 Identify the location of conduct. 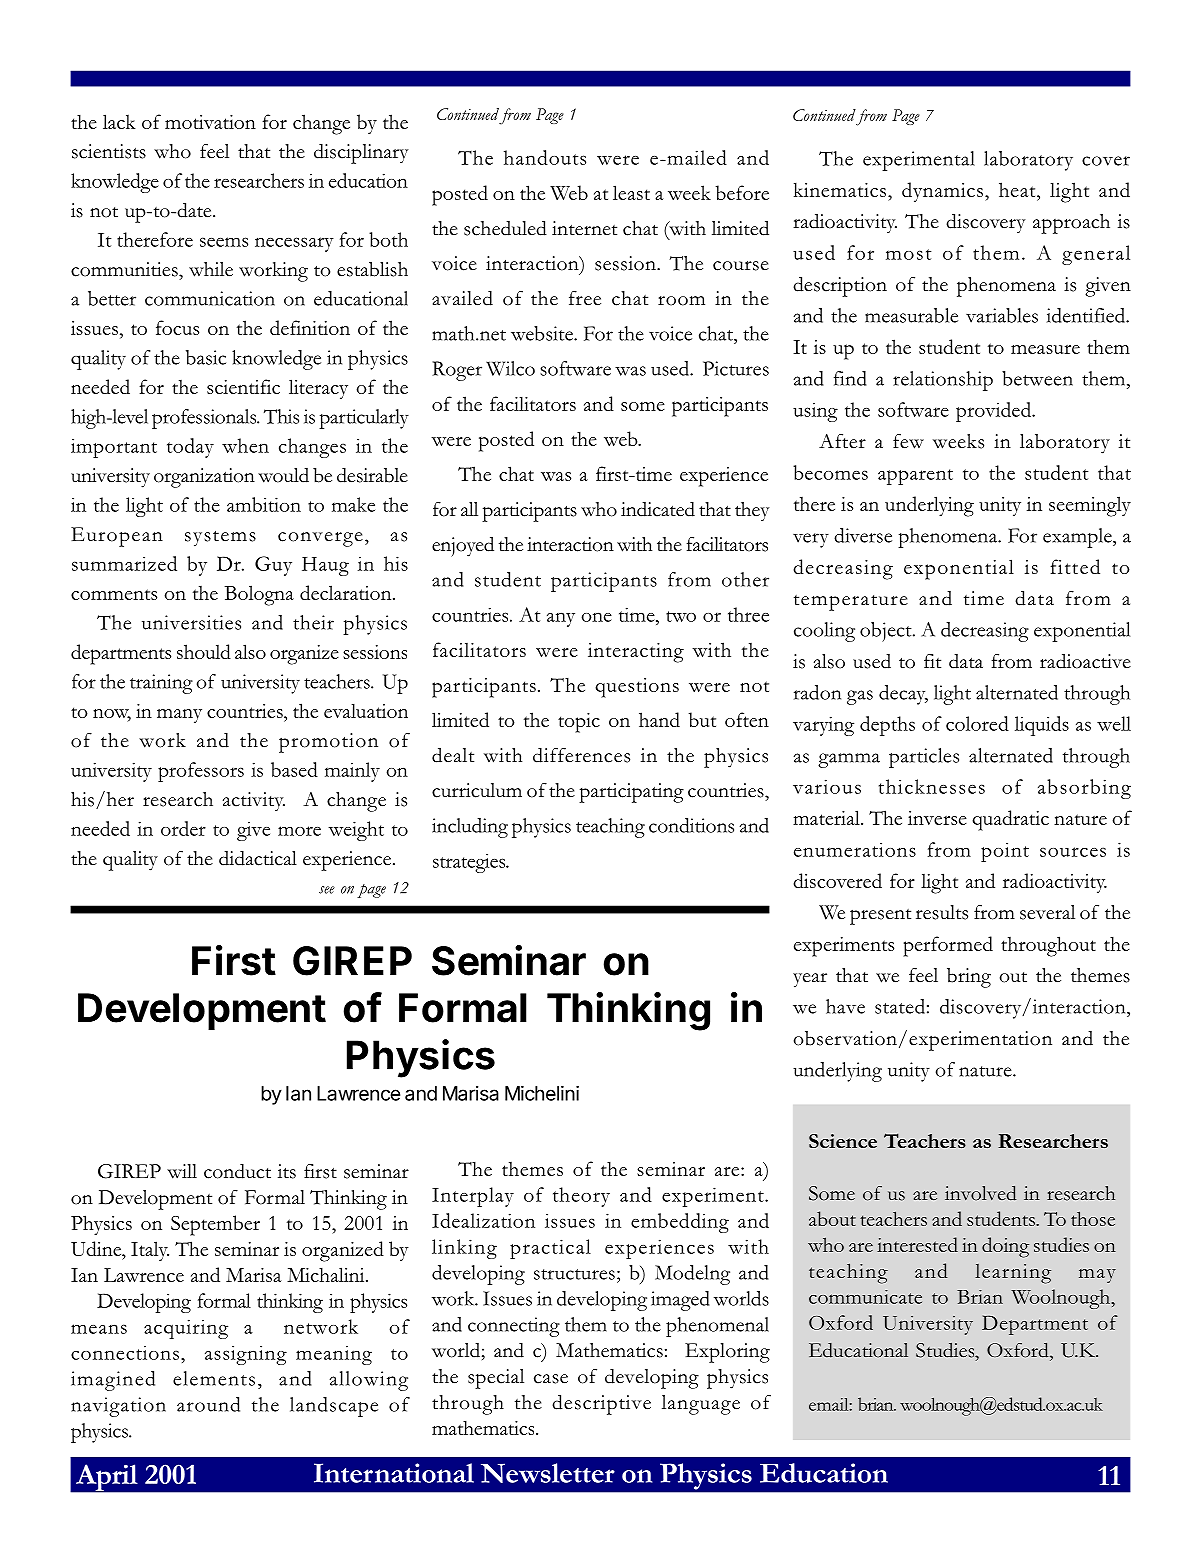
(237, 1171).
